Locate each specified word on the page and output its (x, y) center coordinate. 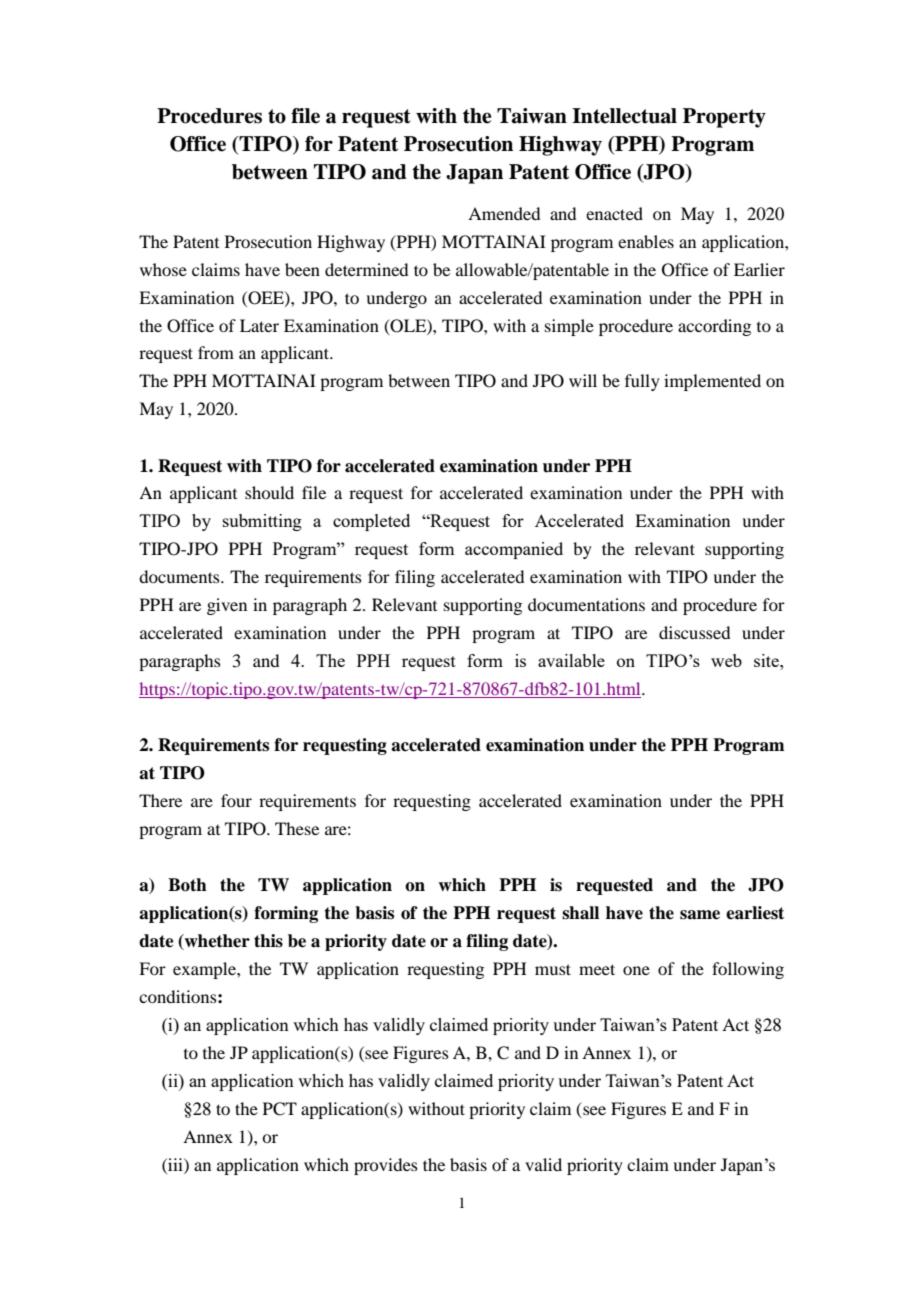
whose (163, 269)
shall (580, 913)
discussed (694, 632)
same (700, 915)
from (216, 352)
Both (187, 885)
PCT (280, 1109)
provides (386, 1166)
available (571, 660)
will (583, 380)
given (227, 606)
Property (724, 118)
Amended (504, 213)
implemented (712, 382)
